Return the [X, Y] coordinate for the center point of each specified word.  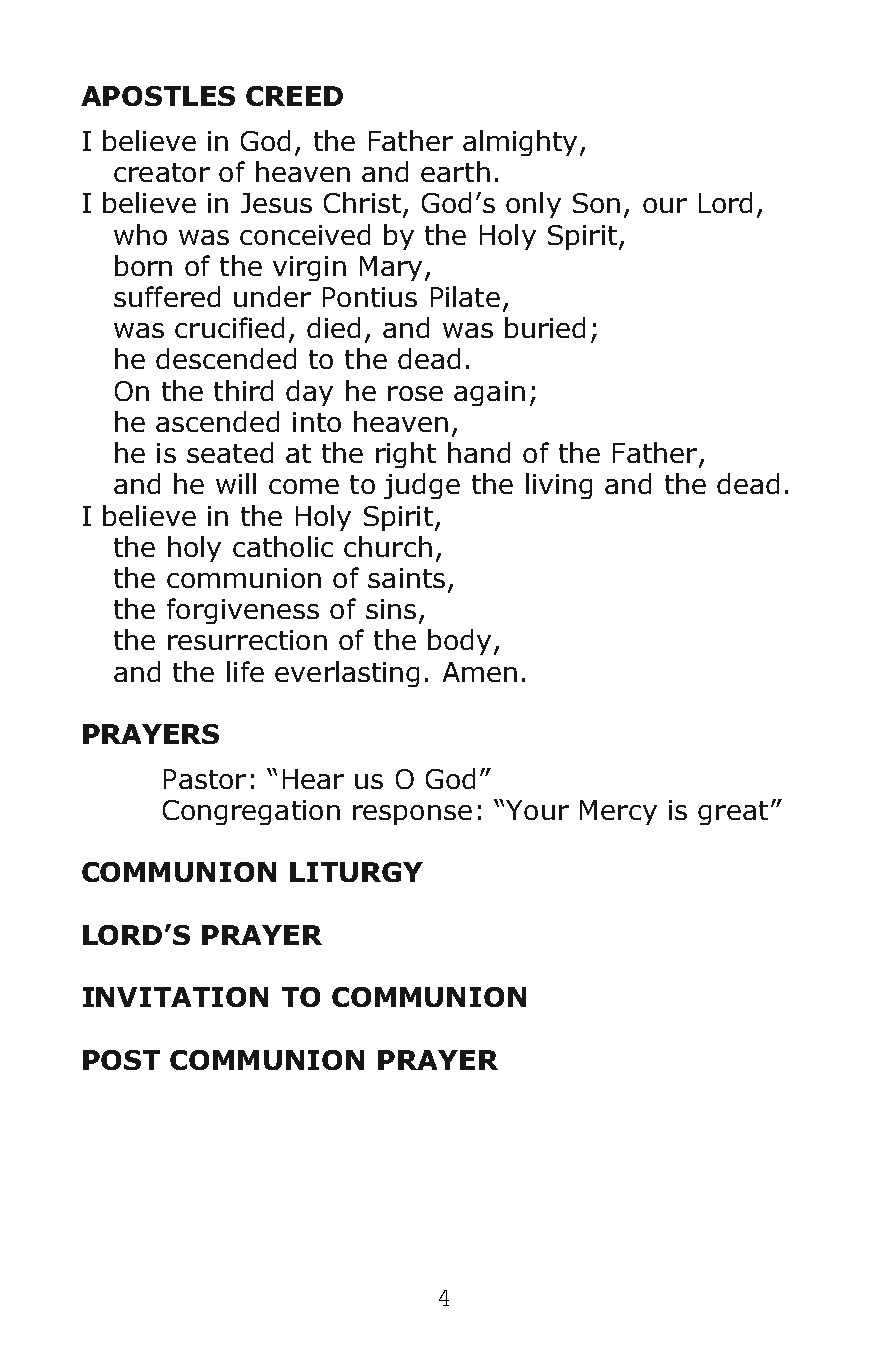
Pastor [205, 779]
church [388, 546]
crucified [229, 327]
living [559, 486]
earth [455, 171]
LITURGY [356, 872]
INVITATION [175, 997]
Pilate [465, 296]
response [412, 815]
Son [596, 203]
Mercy [618, 812]
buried [545, 327]
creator [162, 172]
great [733, 813]
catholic [283, 546]
